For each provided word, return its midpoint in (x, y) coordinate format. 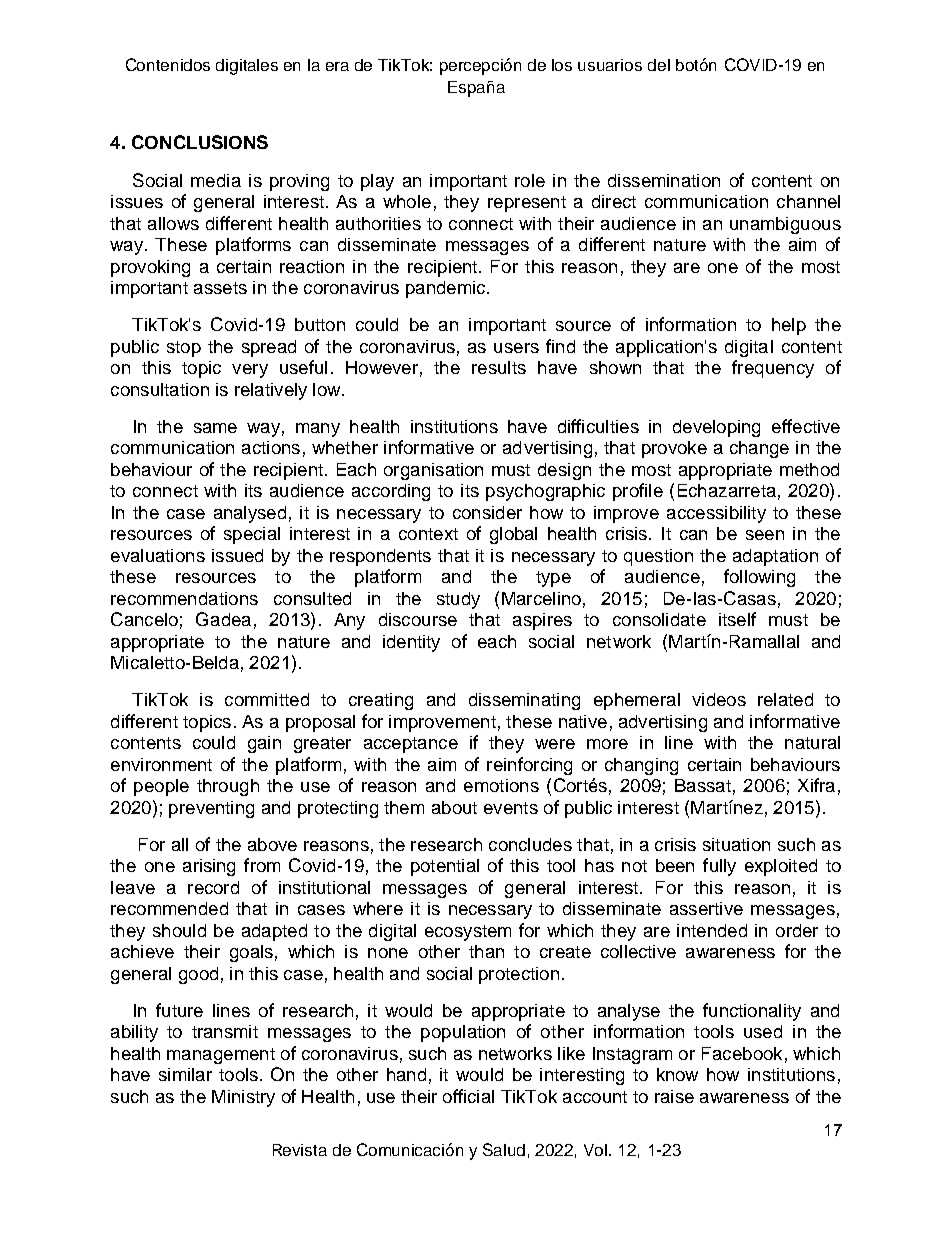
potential (445, 867)
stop (184, 349)
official (468, 1096)
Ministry (243, 1098)
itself (737, 619)
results (499, 367)
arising (209, 867)
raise (674, 1096)
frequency (773, 369)
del (659, 65)
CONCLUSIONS (200, 142)
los (562, 65)
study (458, 600)
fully (719, 867)
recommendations (184, 598)
